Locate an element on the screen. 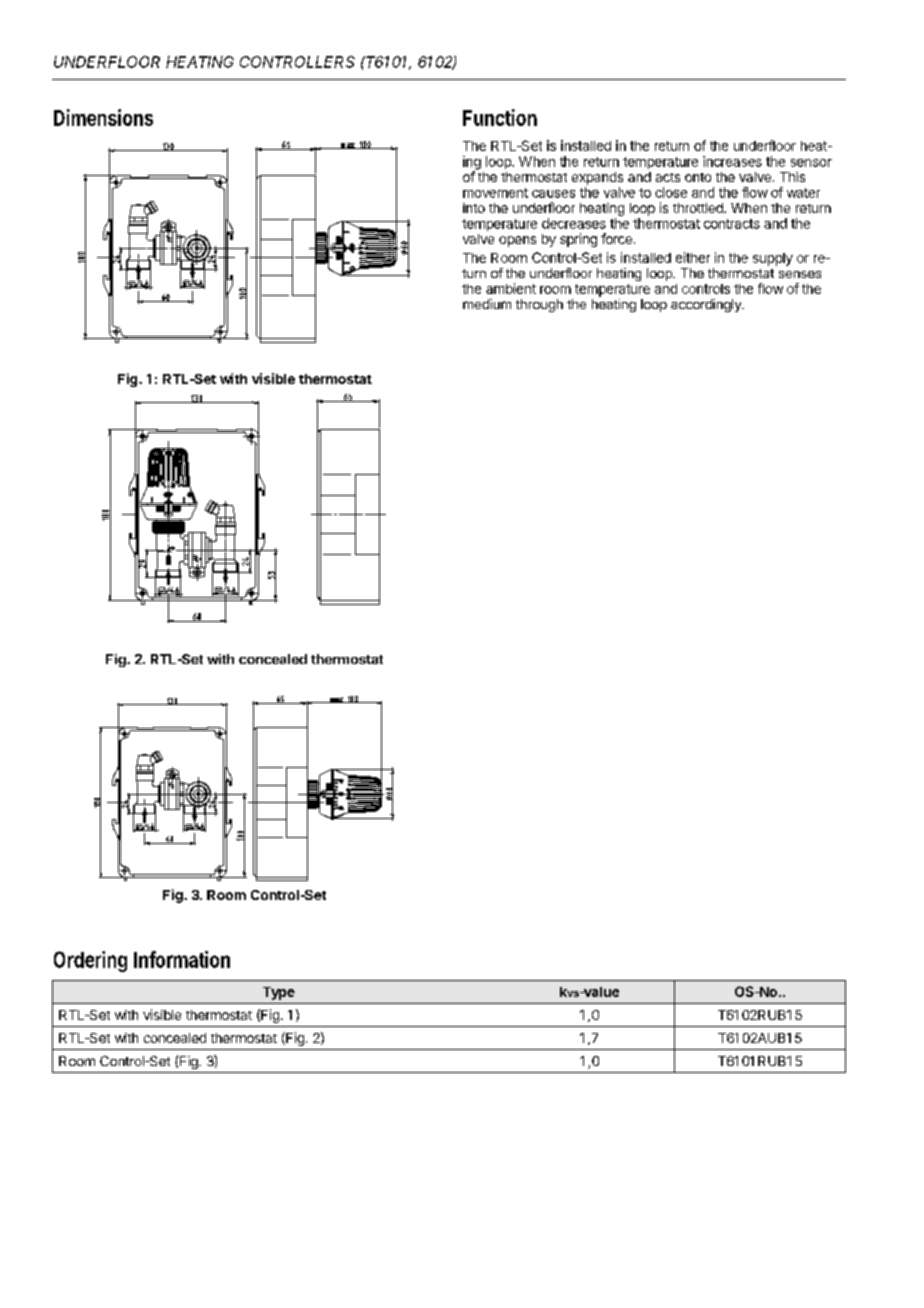 The height and width of the screenshot is (1308, 924). medium is located at coordinates (487, 304).
